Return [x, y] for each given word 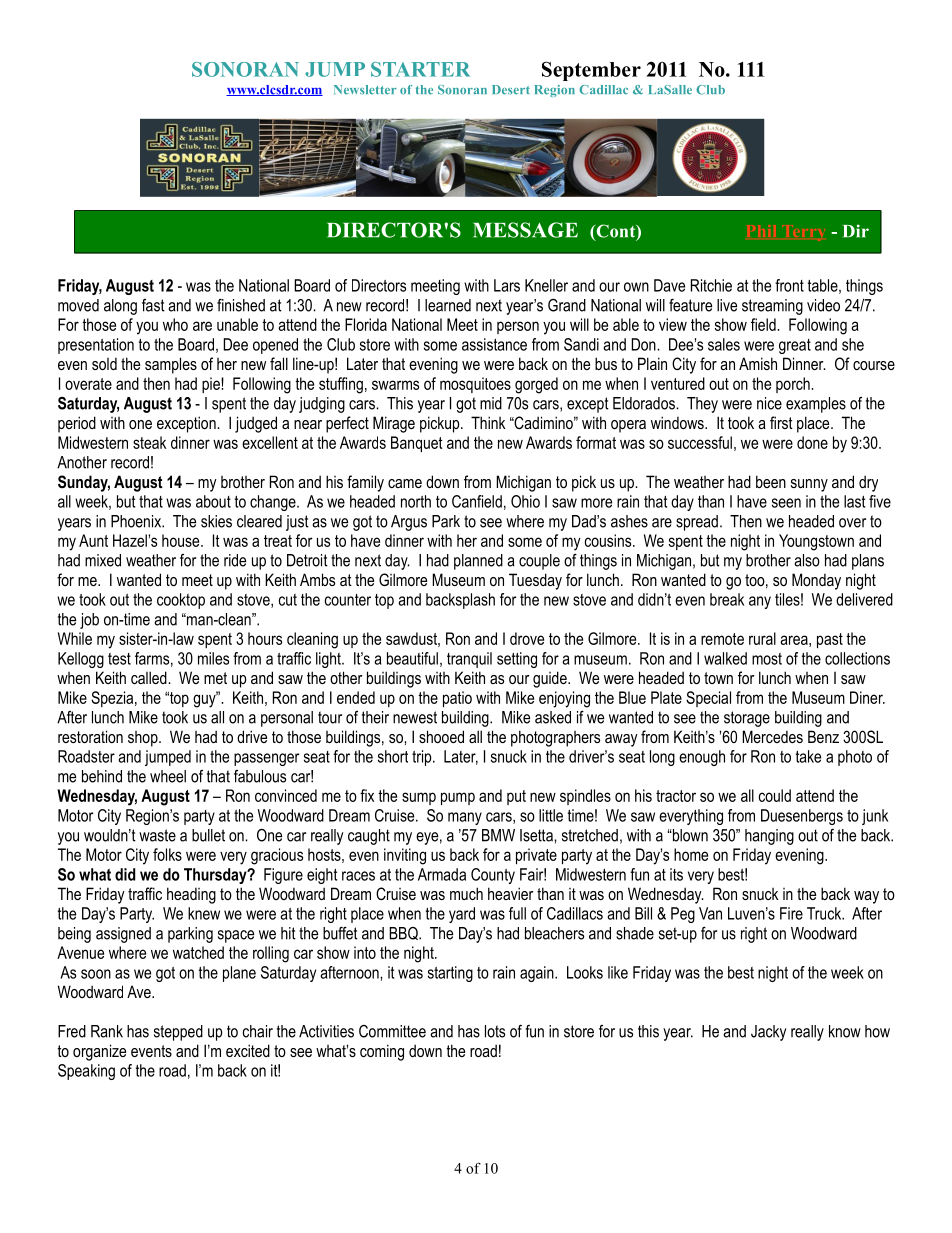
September [591, 71]
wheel [168, 776]
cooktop [181, 601]
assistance [494, 344]
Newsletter [365, 90]
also [807, 560]
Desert [511, 90]
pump [458, 798]
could [775, 795]
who [175, 324]
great [795, 346]
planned [478, 562]
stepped [178, 1033]
